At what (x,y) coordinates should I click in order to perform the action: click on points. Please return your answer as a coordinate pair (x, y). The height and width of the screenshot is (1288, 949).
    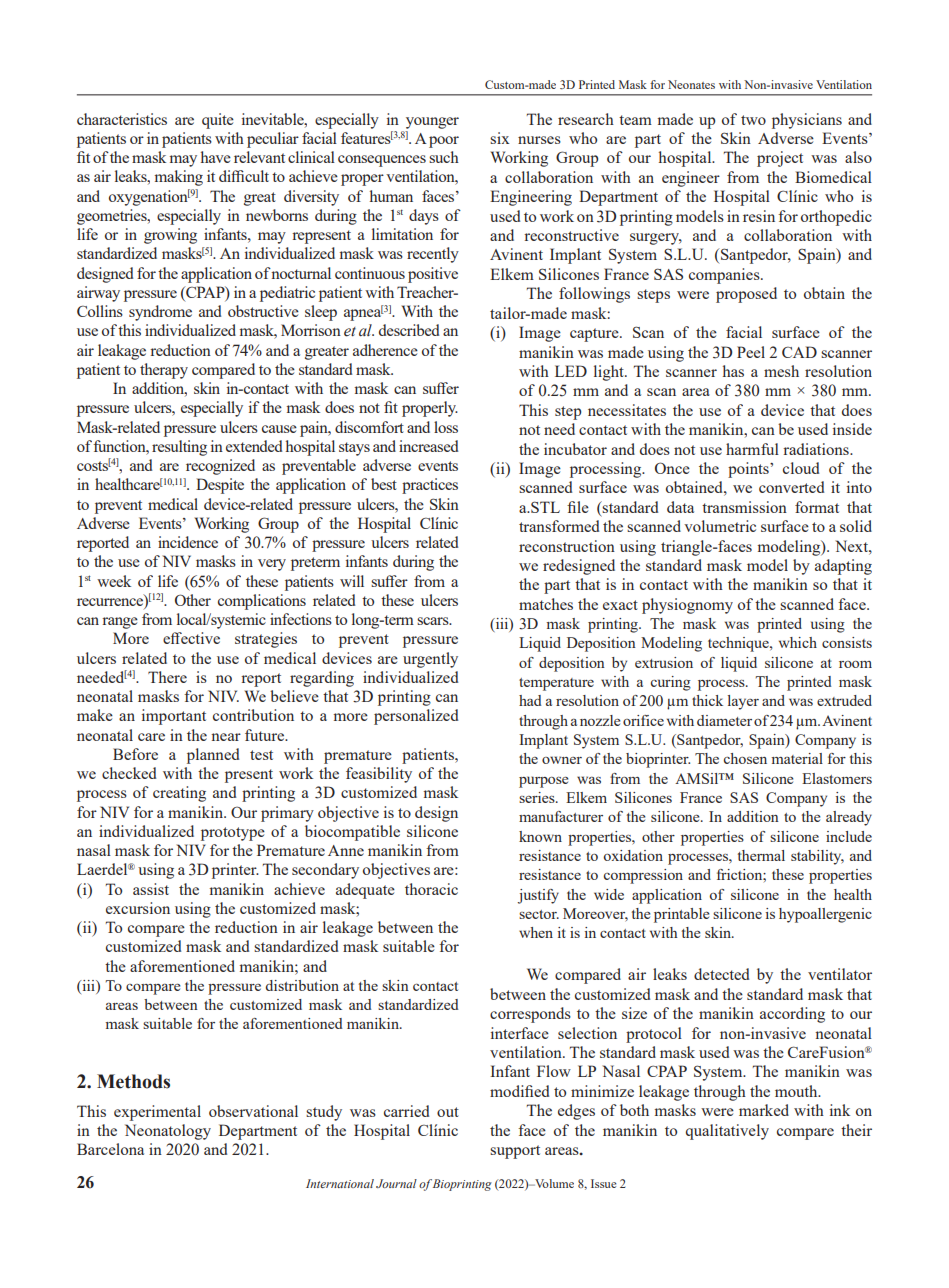
    Looking at the image, I should click on (749, 470).
